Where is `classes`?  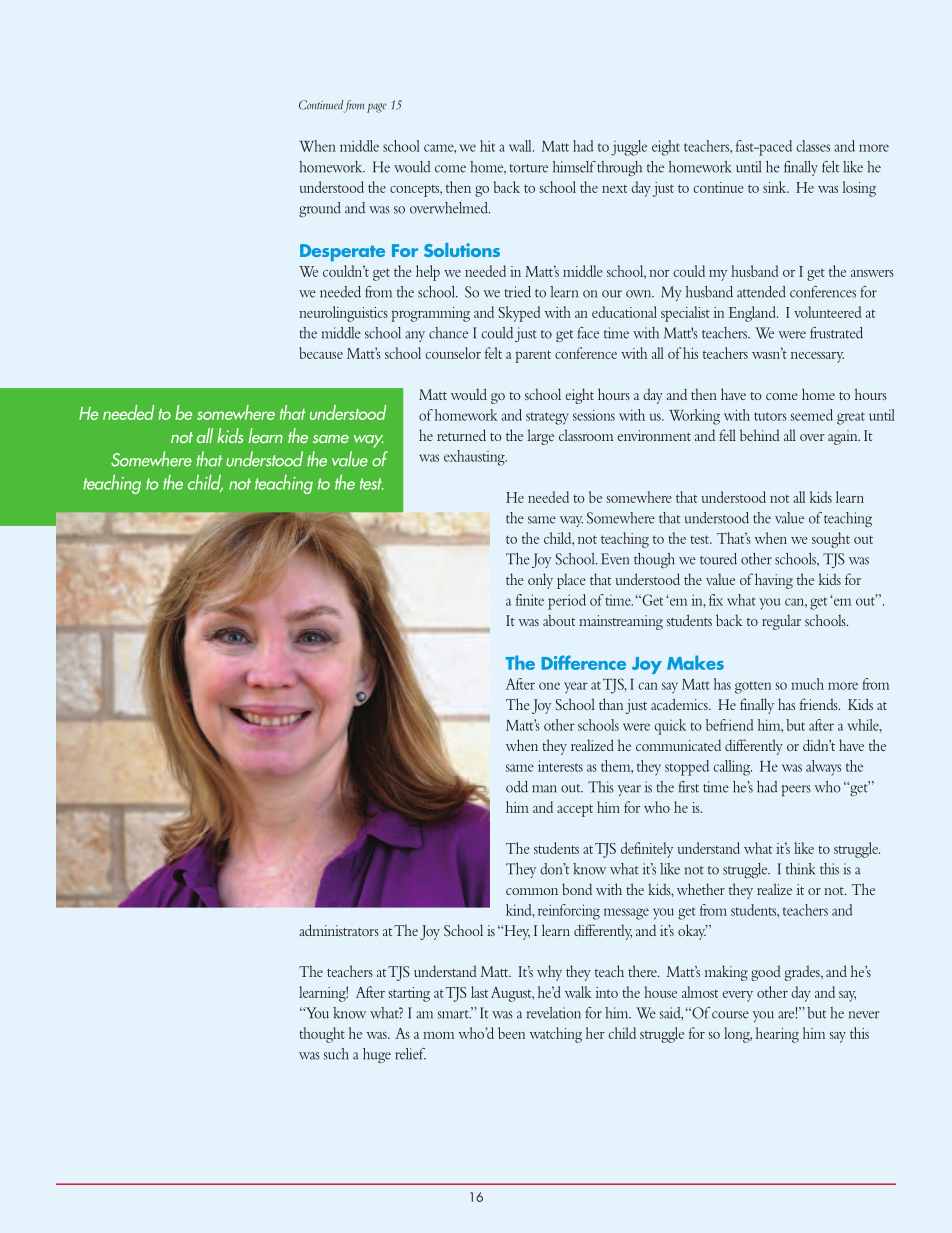 classes is located at coordinates (813, 146).
